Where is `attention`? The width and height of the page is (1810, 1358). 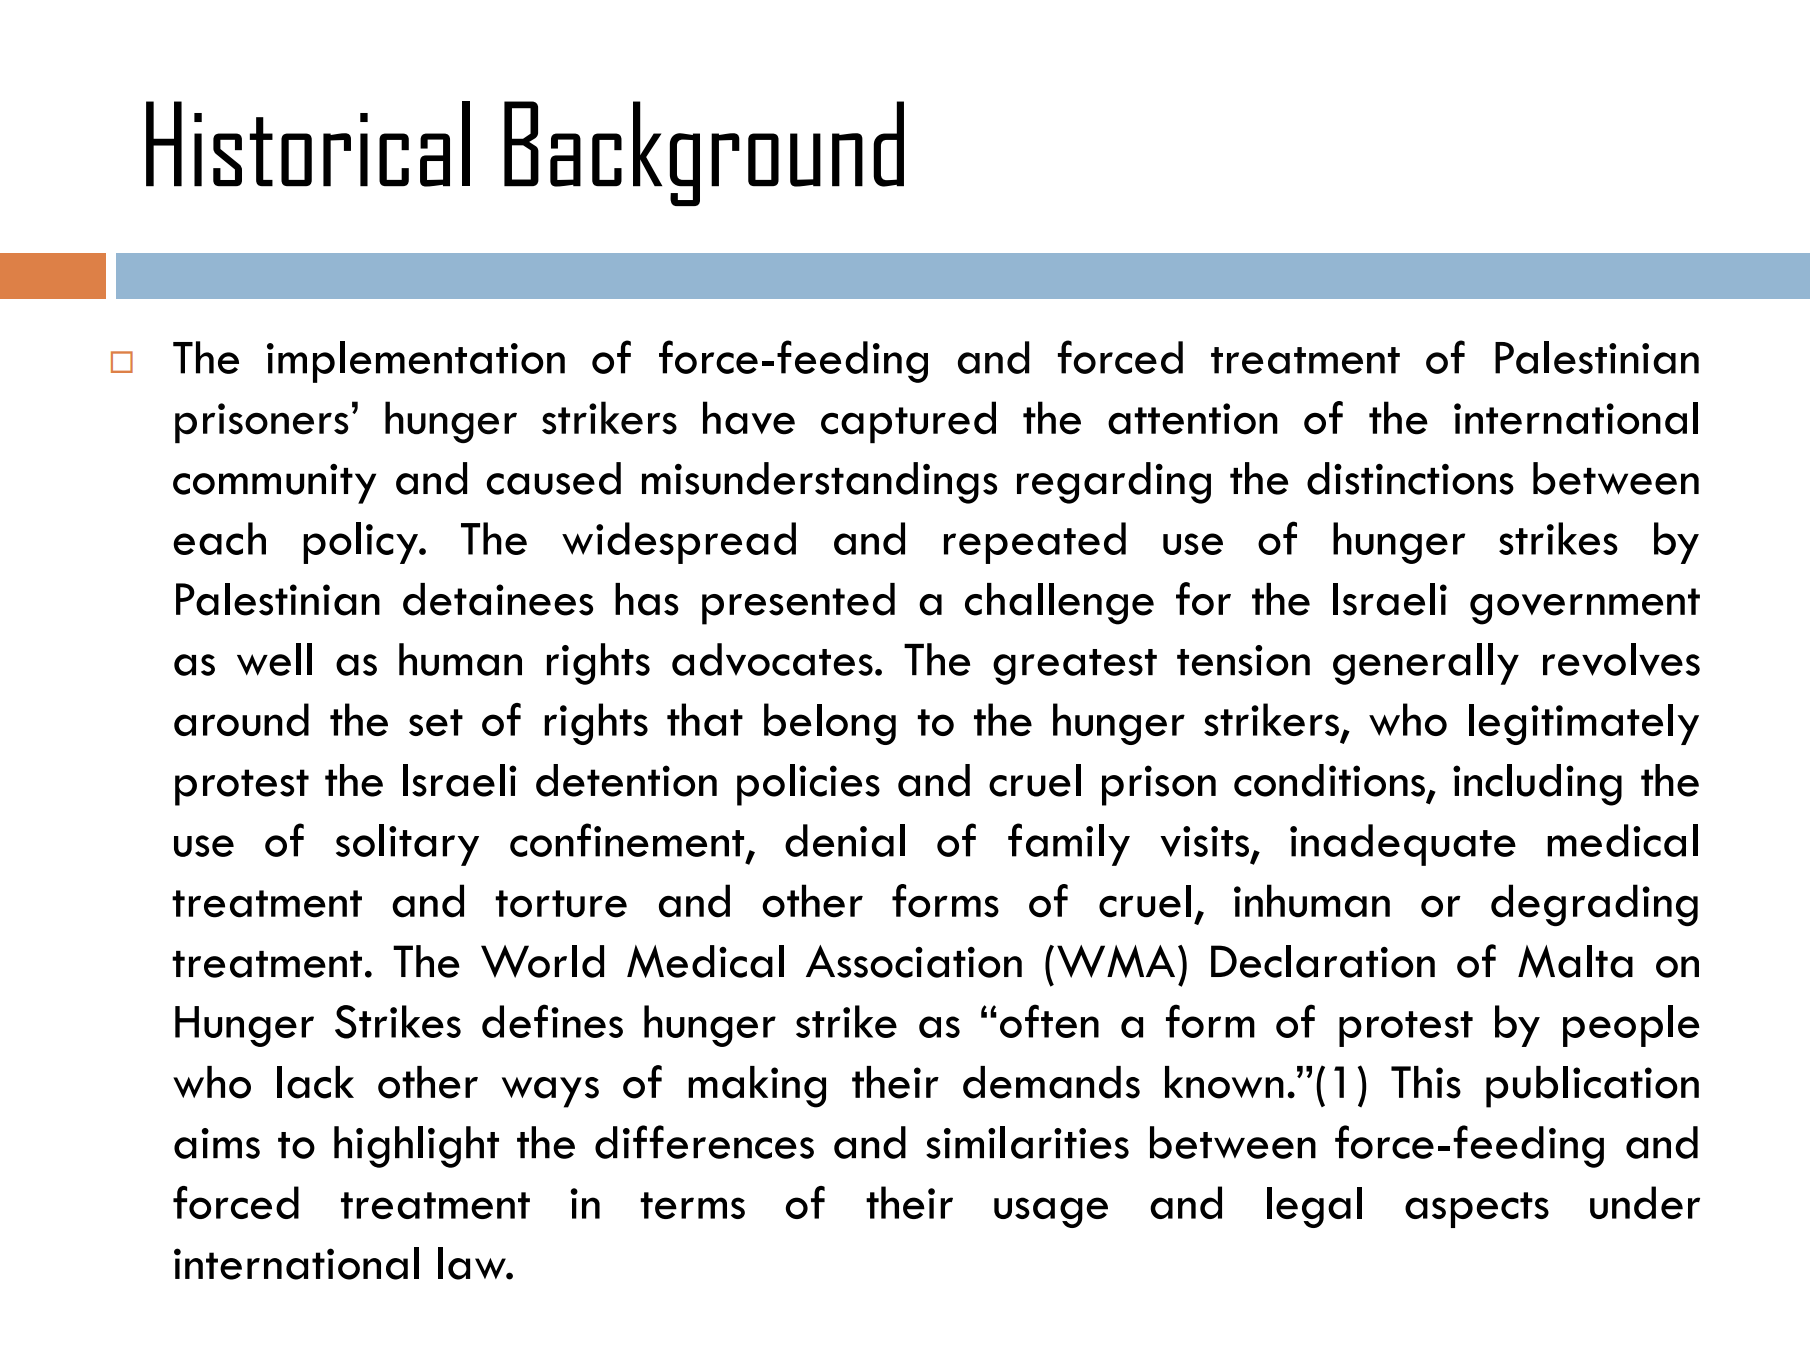
attention is located at coordinates (1193, 419).
